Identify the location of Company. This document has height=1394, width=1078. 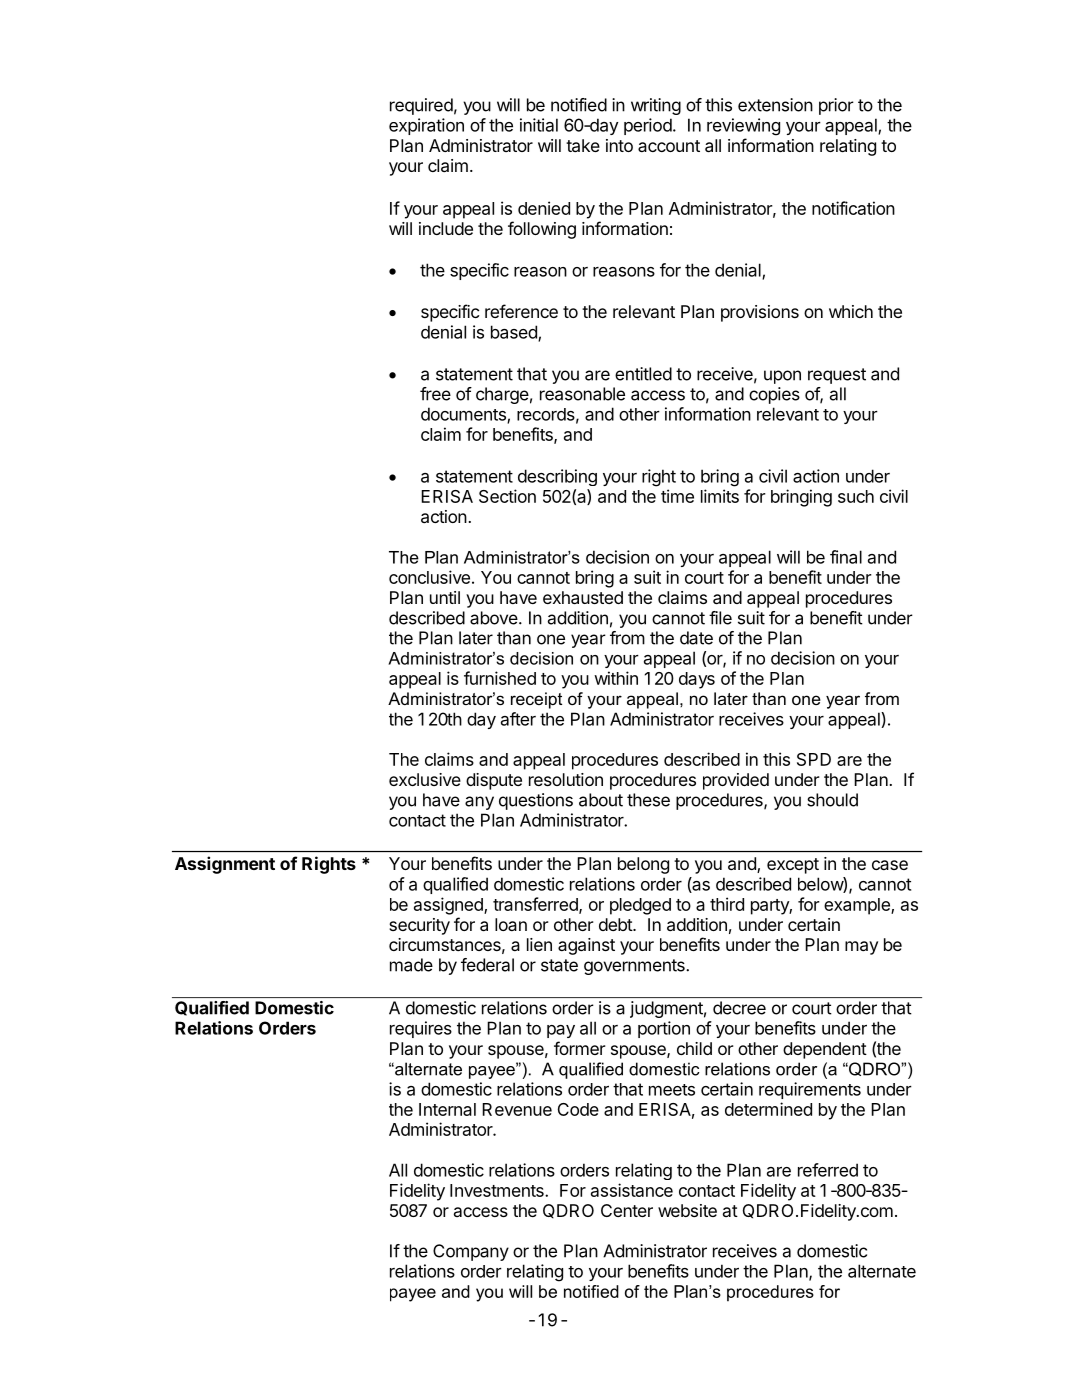
(471, 1252).
